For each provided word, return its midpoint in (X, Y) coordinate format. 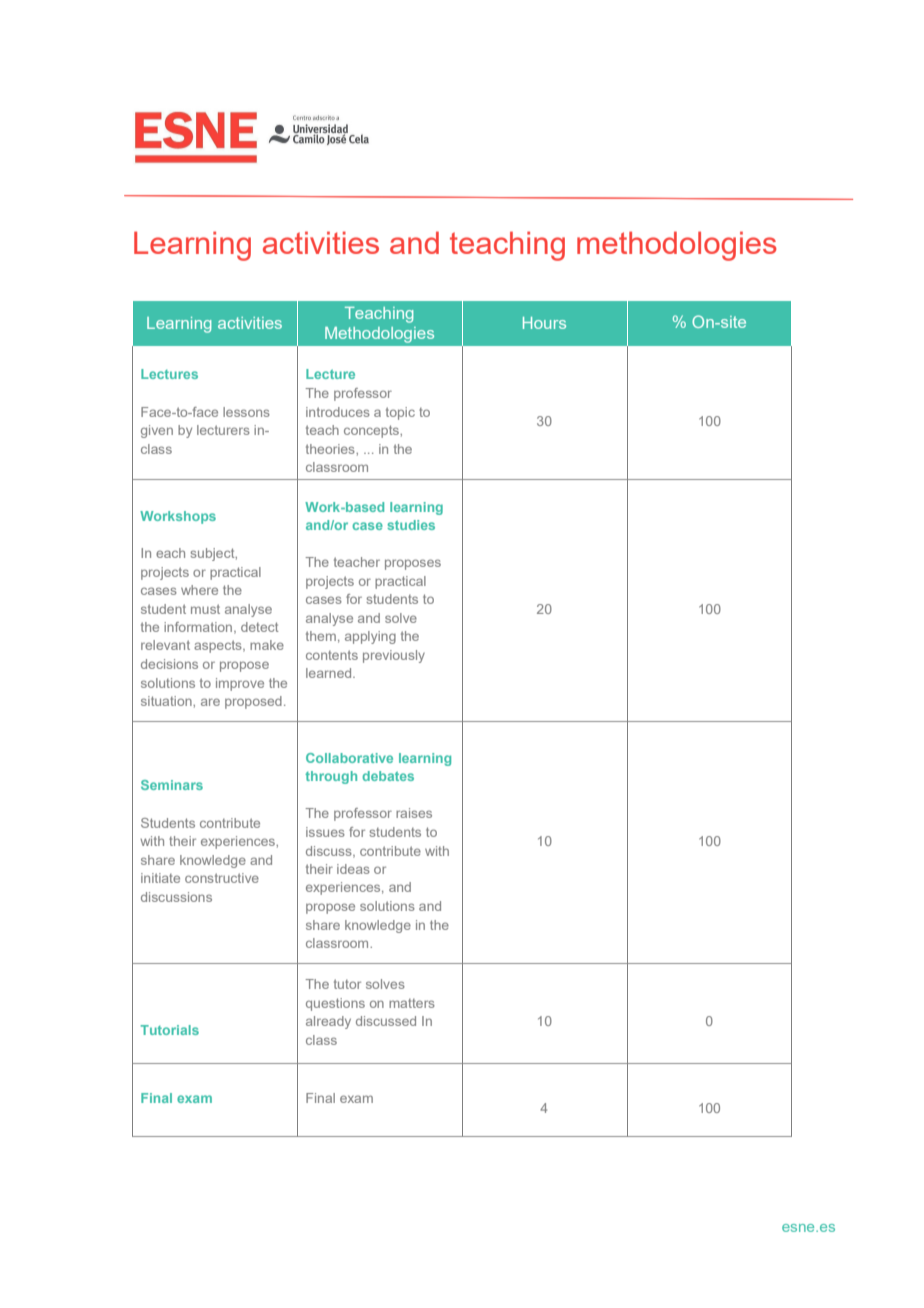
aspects (219, 646)
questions (335, 1004)
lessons (246, 412)
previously (394, 656)
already (328, 1022)
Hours (544, 323)
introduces (338, 412)
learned (330, 673)
